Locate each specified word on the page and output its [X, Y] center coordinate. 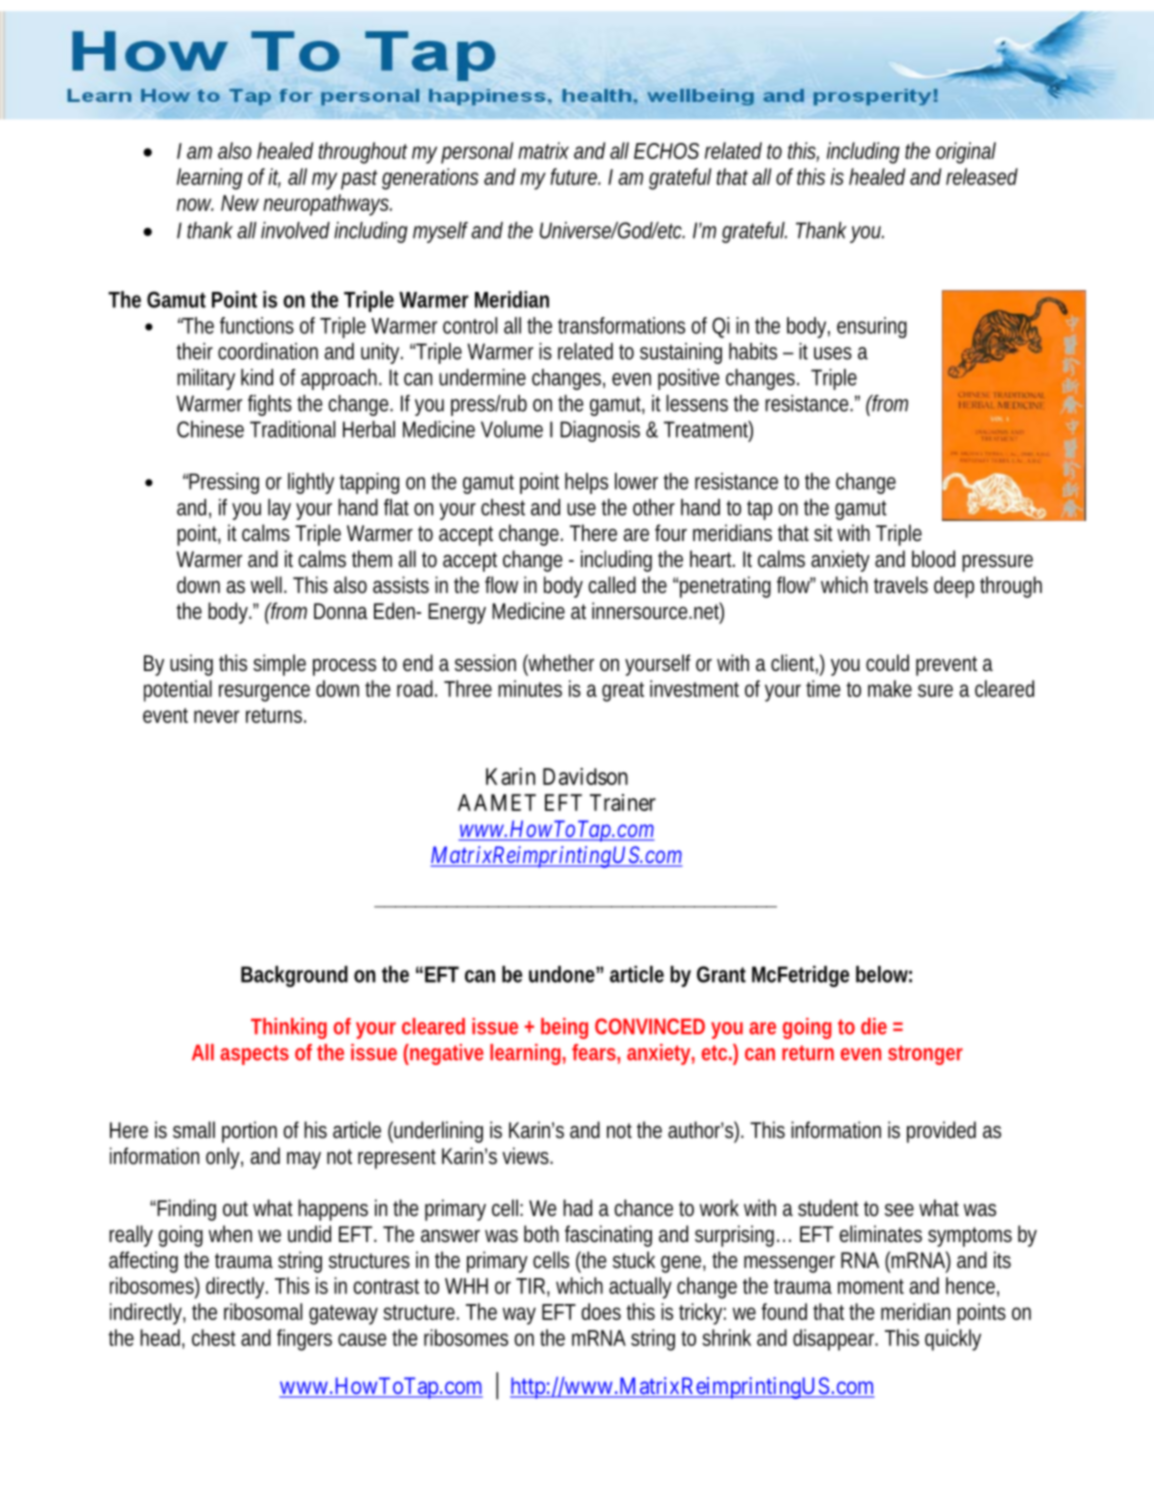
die [874, 1026]
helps [586, 483]
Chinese [210, 429]
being [564, 1028]
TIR [532, 1286]
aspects [254, 1055]
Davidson [585, 776]
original [966, 153]
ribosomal [263, 1311]
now [195, 204]
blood [933, 559]
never [216, 716]
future [575, 176]
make [890, 688]
